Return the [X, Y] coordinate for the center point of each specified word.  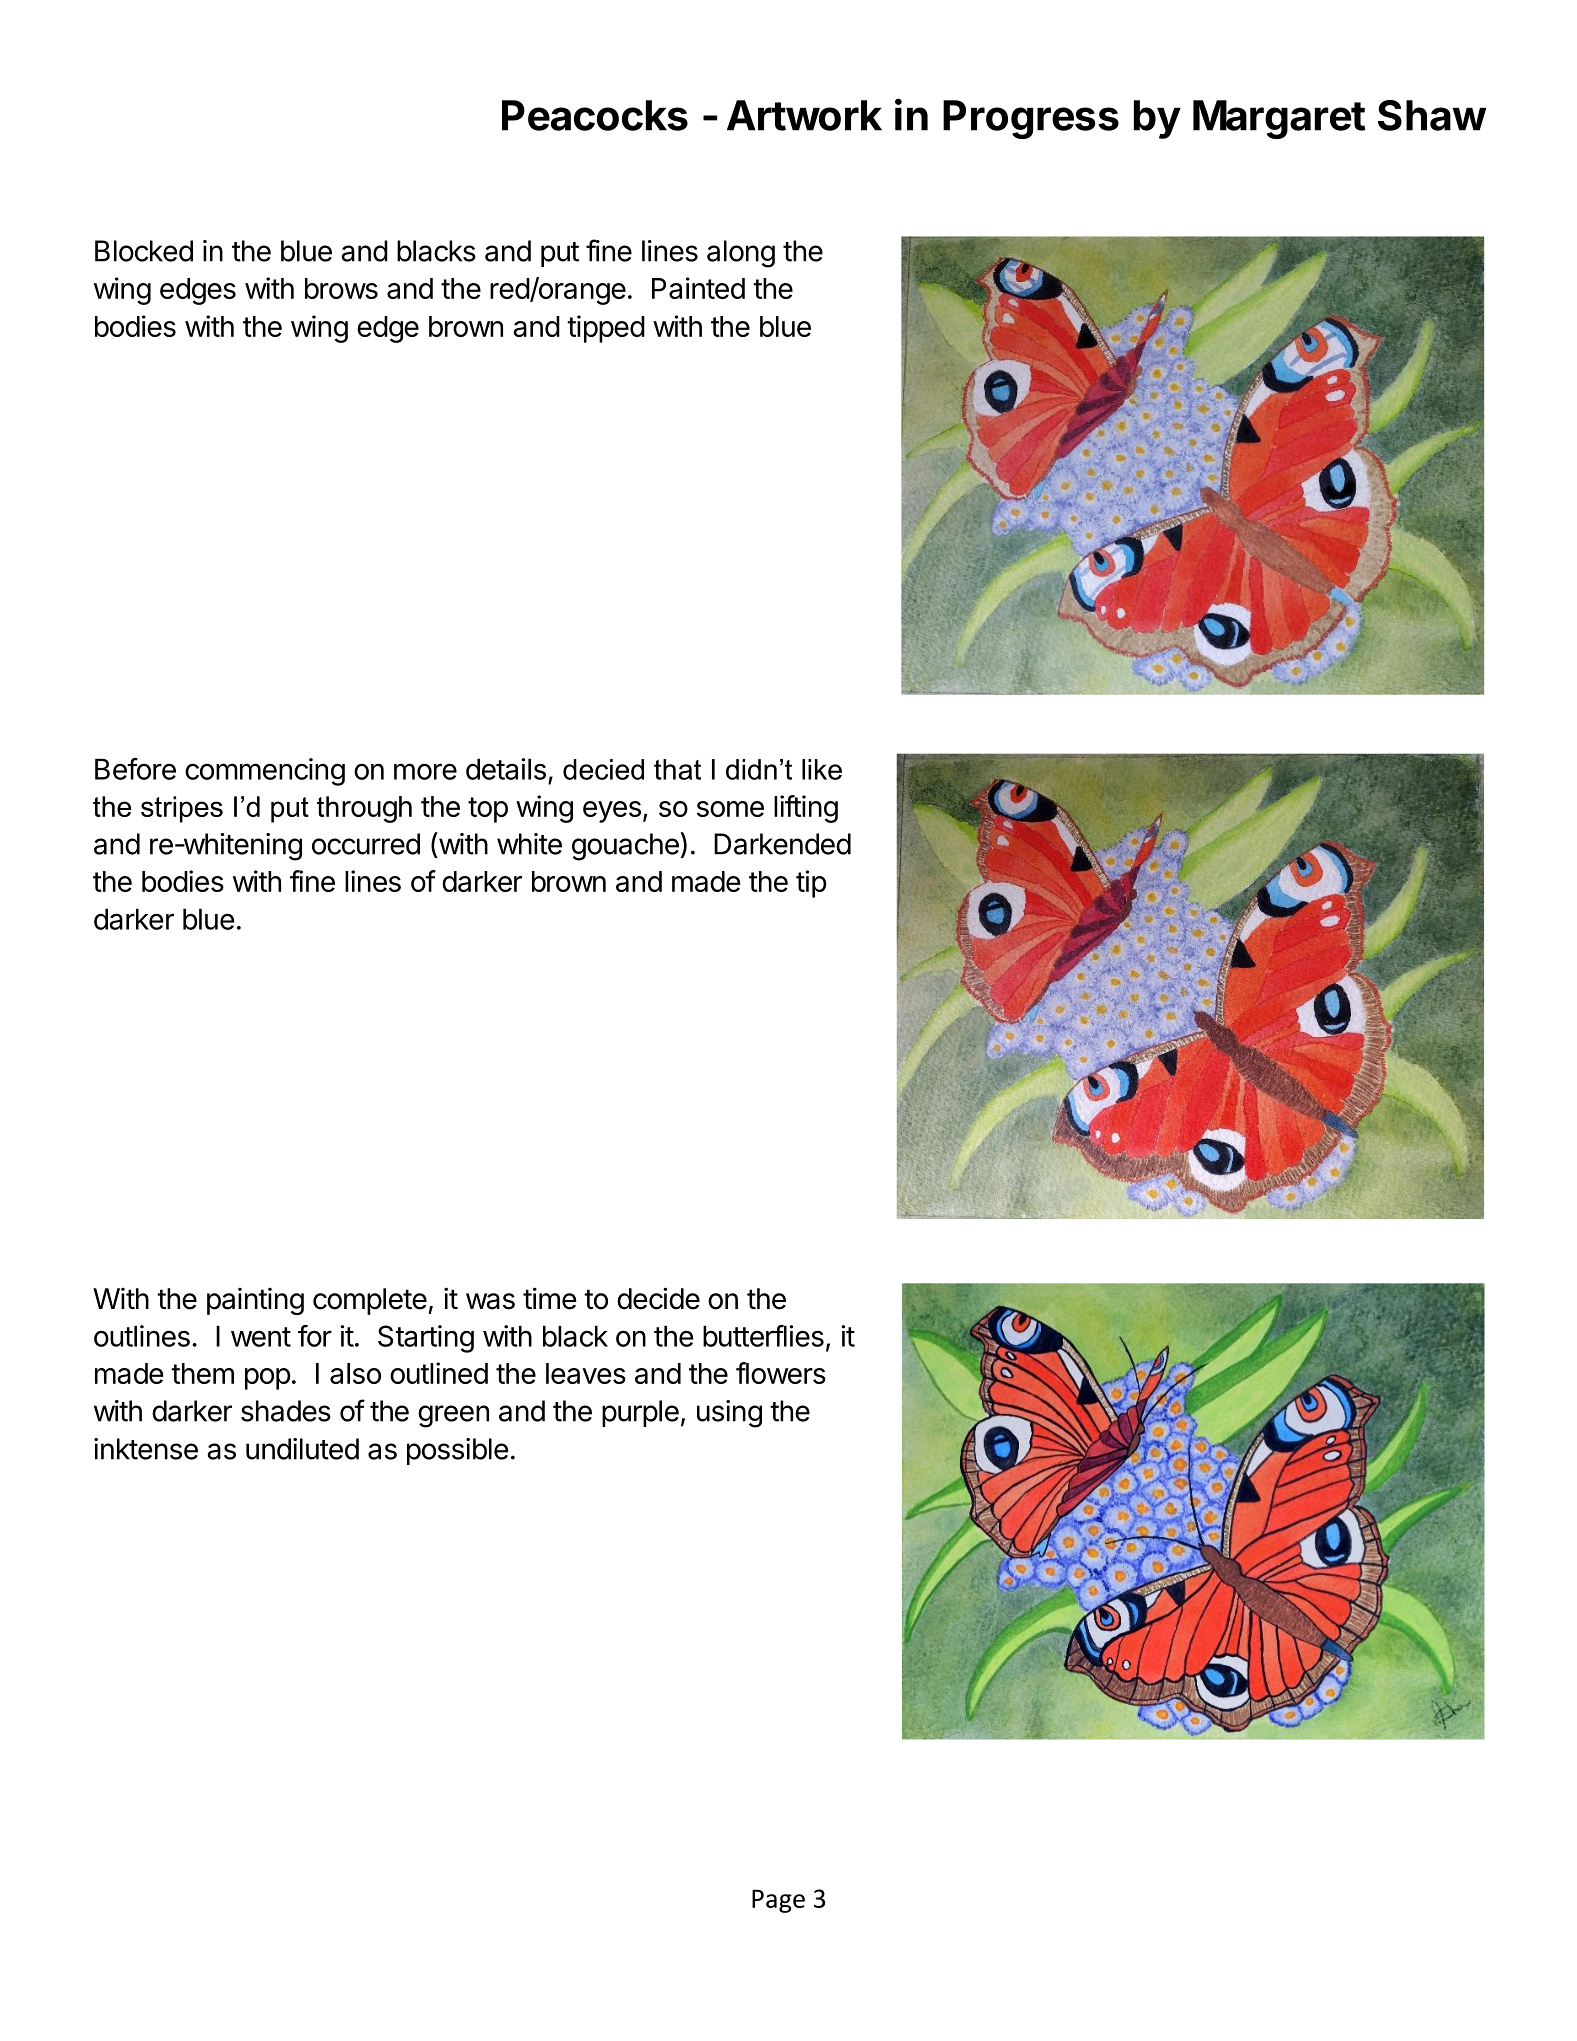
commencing [265, 772]
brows [341, 288]
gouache [626, 846]
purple [640, 1413]
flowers [781, 1373]
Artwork [804, 115]
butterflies [763, 1336]
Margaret [1279, 119]
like [822, 769]
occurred [366, 844]
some [730, 809]
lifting [806, 809]
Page [778, 1901]
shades [286, 1411]
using [729, 1414]
